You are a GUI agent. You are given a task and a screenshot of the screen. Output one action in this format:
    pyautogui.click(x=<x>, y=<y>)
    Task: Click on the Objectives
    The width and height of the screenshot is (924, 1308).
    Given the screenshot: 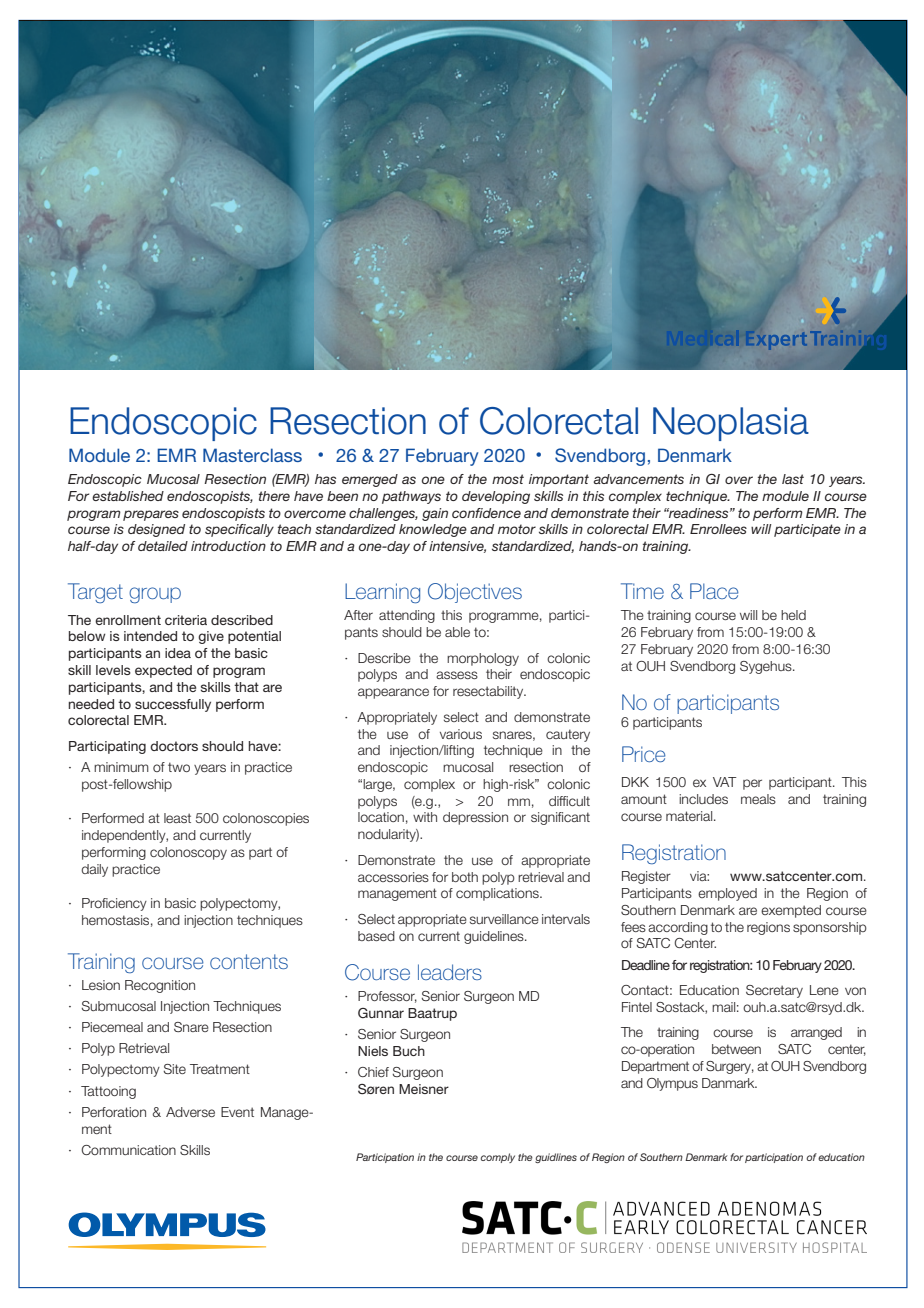 What is the action you would take?
    pyautogui.click(x=475, y=593)
